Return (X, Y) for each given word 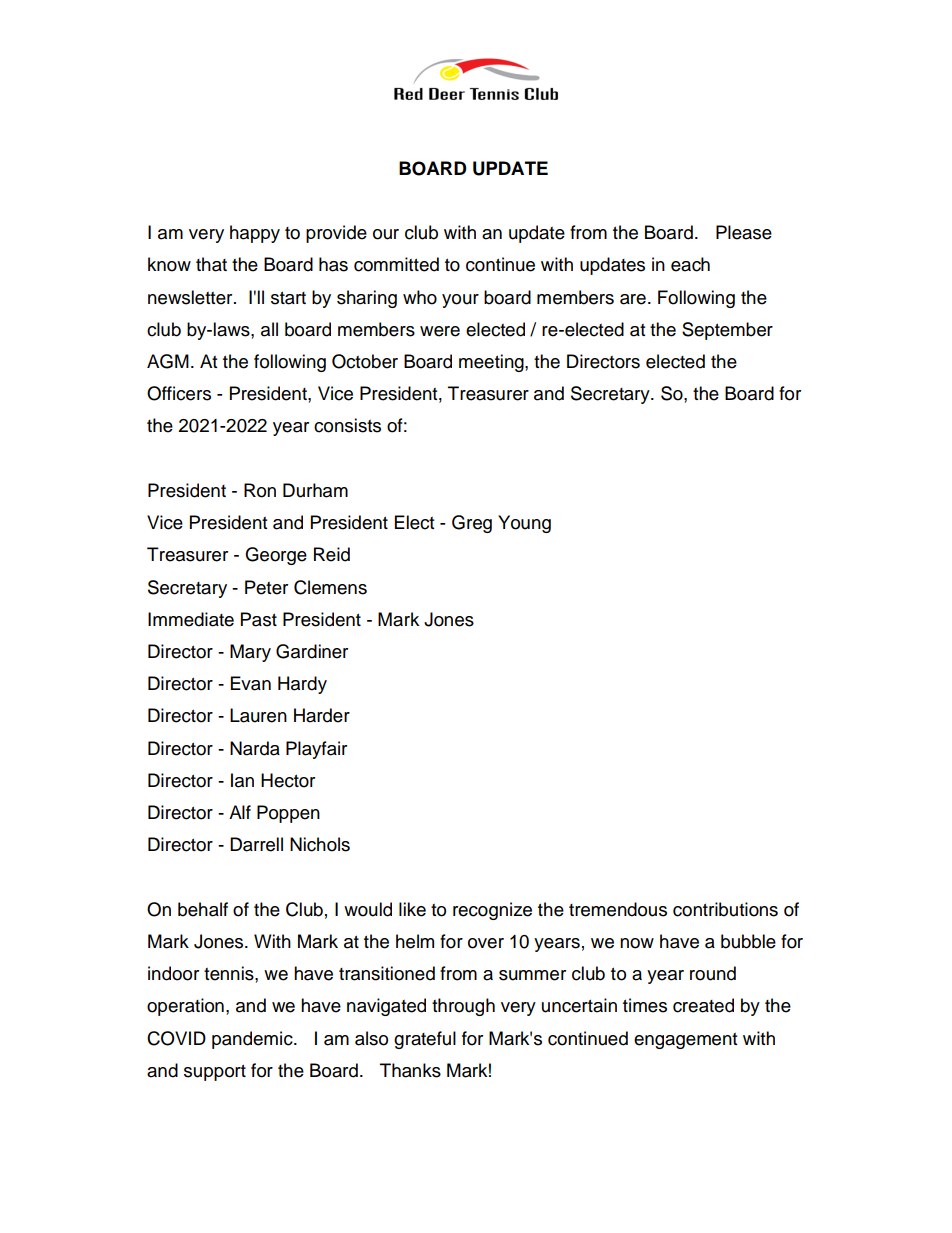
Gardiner (312, 651)
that (211, 264)
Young (524, 524)
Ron (260, 490)
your (460, 301)
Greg (472, 524)
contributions (725, 909)
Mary (250, 653)
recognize (492, 911)
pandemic (253, 1040)
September (727, 331)
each (690, 264)
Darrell (256, 844)
